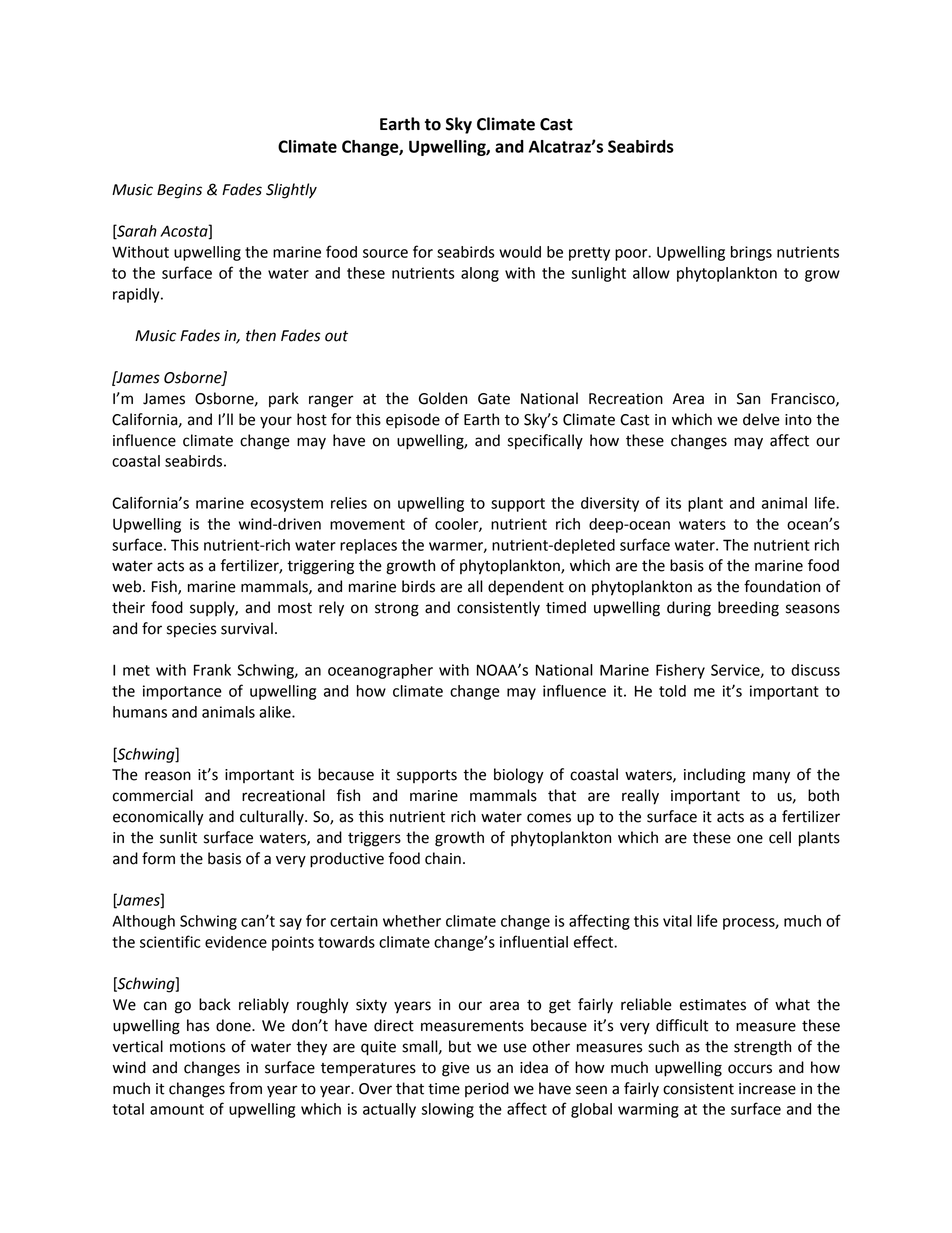 The height and width of the page is (1233, 952). I want to click on would, so click(520, 252).
